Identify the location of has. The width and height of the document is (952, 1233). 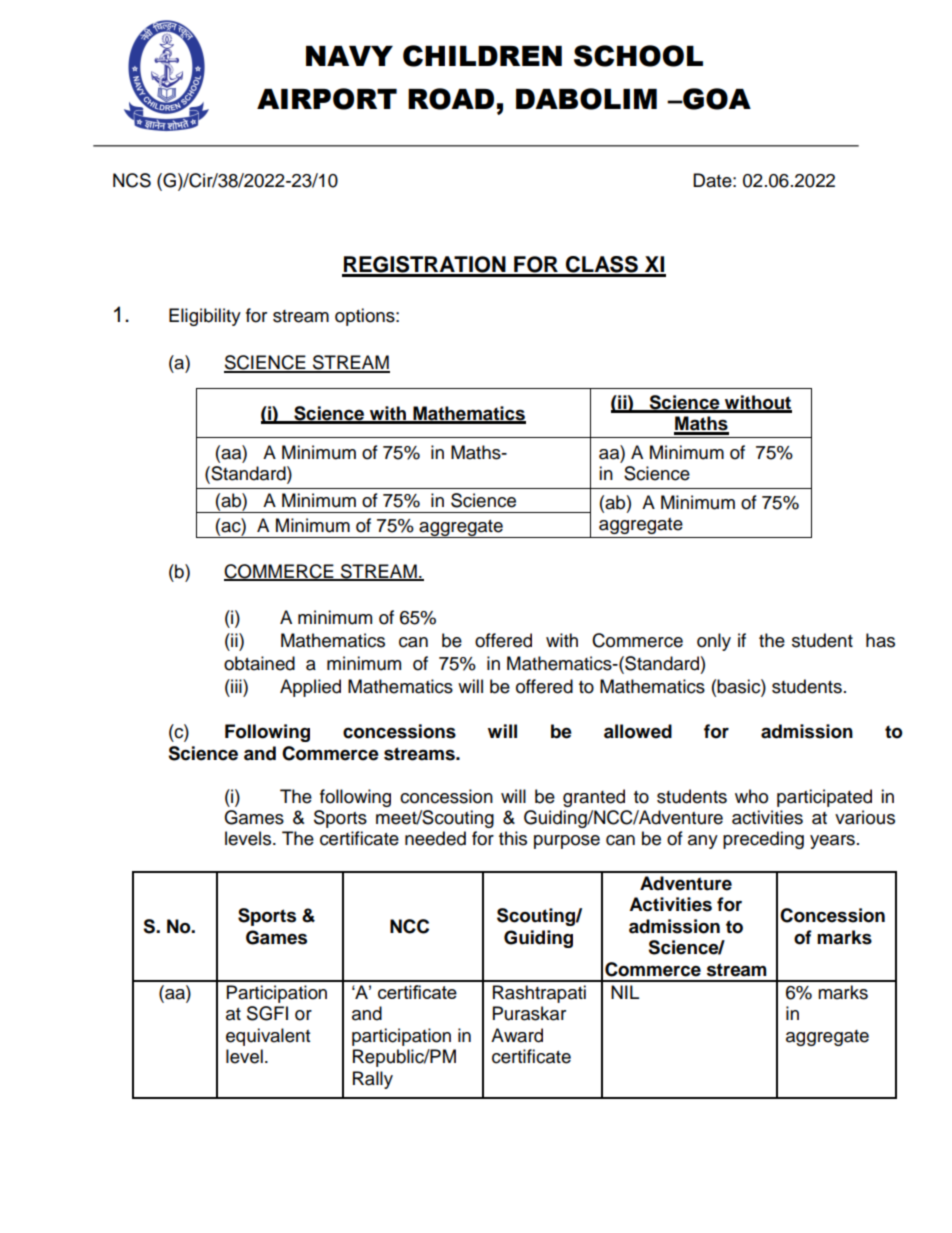
(880, 640).
